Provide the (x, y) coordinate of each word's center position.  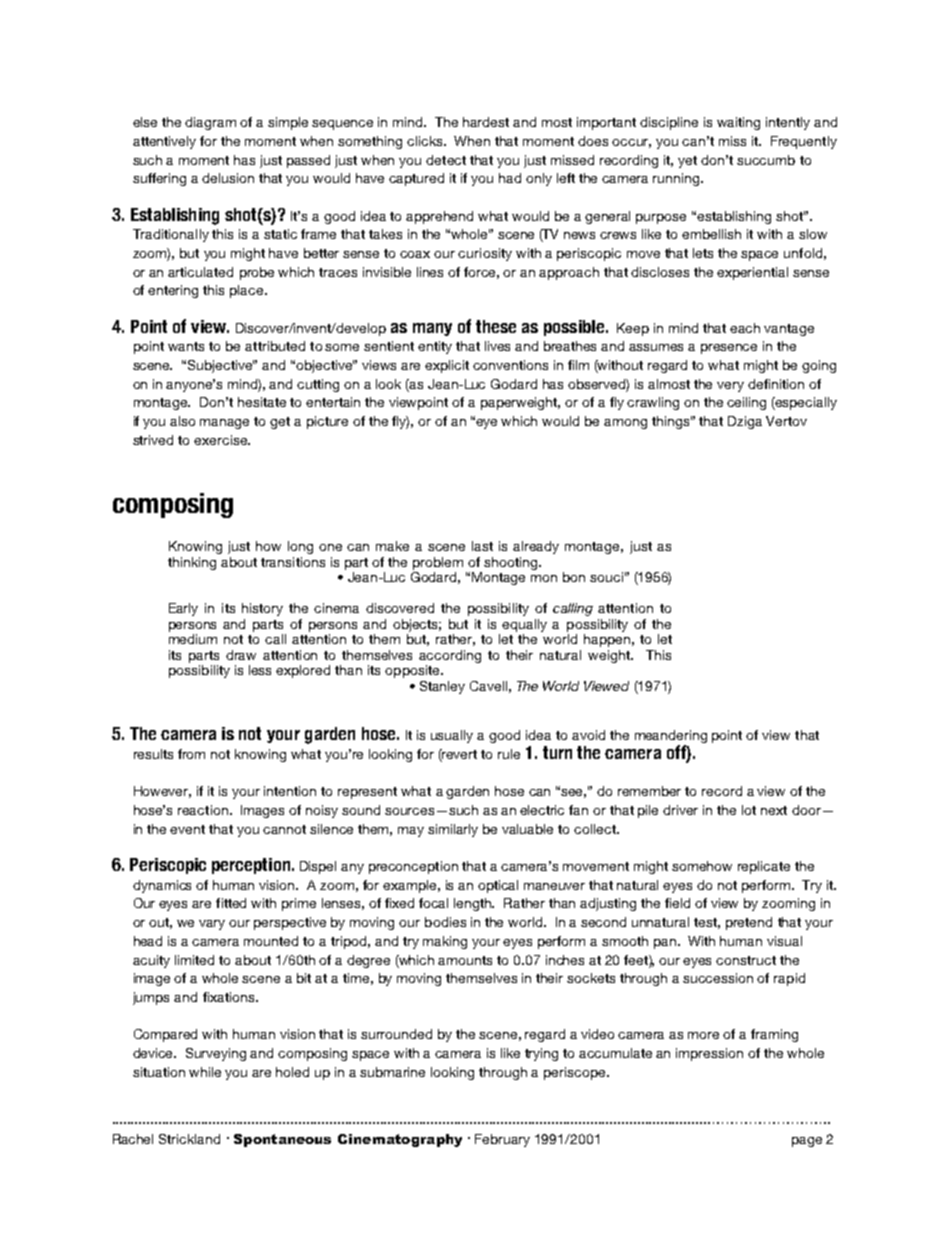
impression (709, 1054)
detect (446, 160)
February (502, 1140)
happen (607, 640)
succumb (766, 160)
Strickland (189, 1139)
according (450, 656)
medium (193, 639)
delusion (228, 178)
